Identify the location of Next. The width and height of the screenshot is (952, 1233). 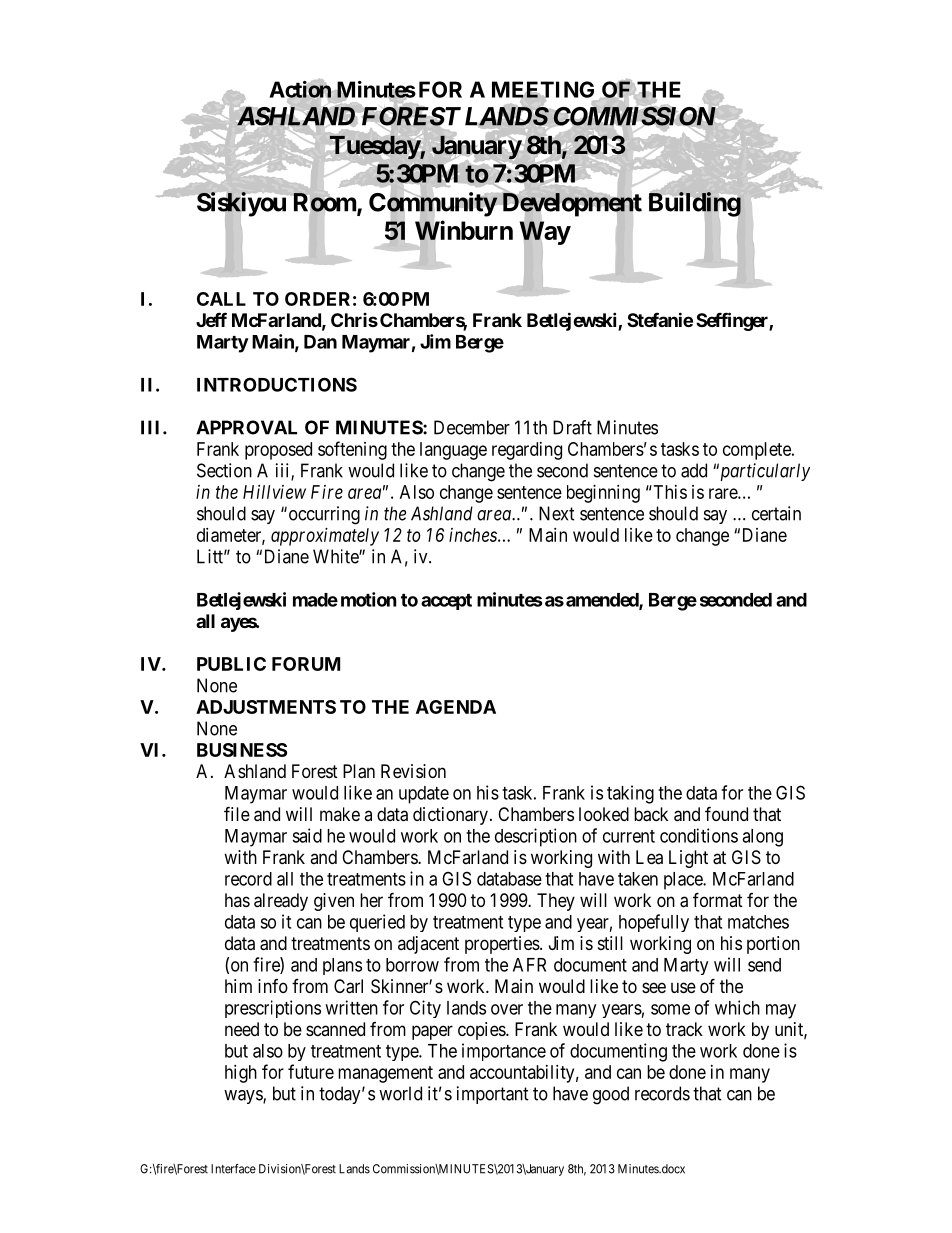
(557, 513).
